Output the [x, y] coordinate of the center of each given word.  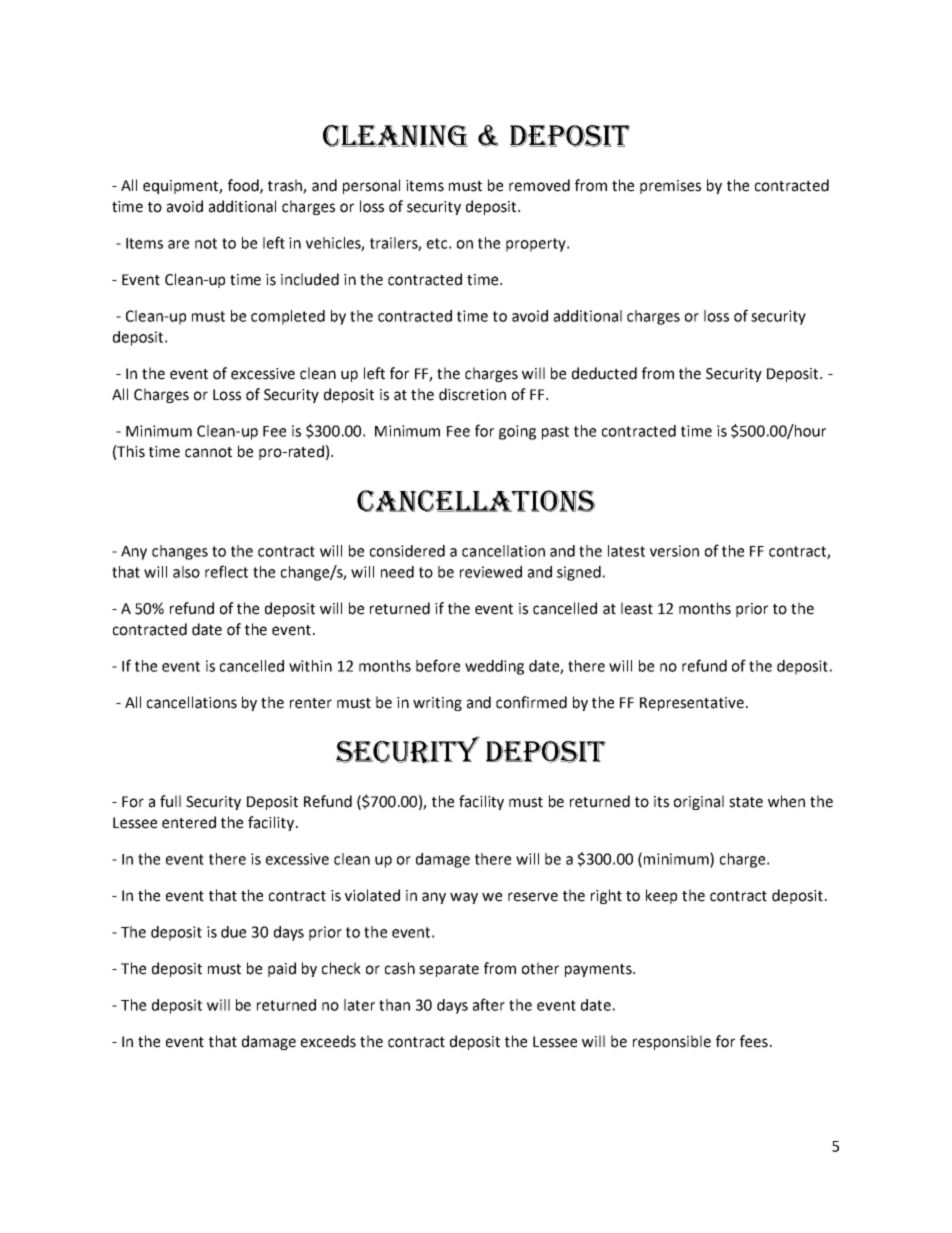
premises [670, 187]
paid [282, 969]
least [637, 608]
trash [286, 186]
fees [754, 1041]
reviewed [491, 572]
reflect [226, 571]
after [489, 1004]
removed [539, 185]
